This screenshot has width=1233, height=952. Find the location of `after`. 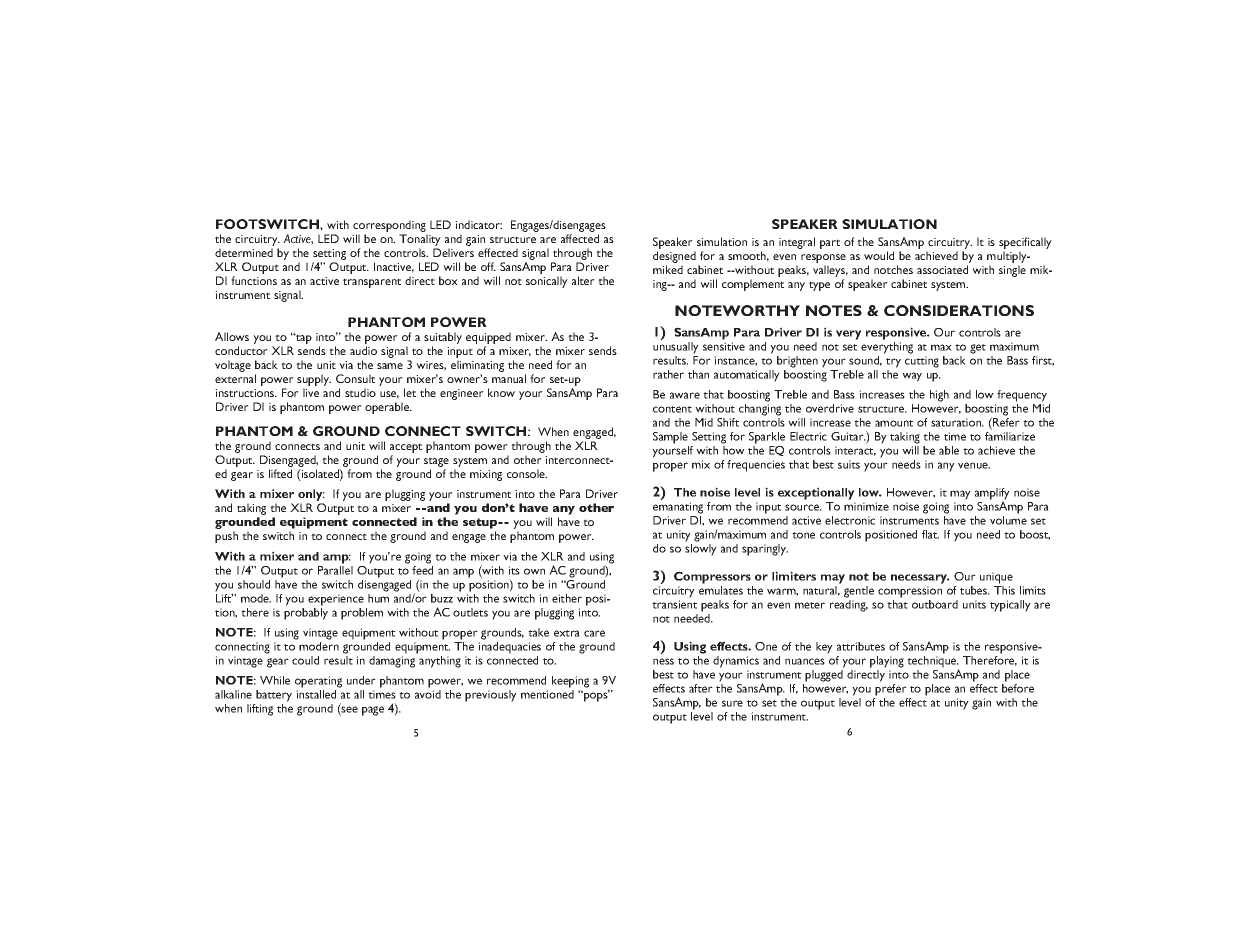

after is located at coordinates (701, 688).
